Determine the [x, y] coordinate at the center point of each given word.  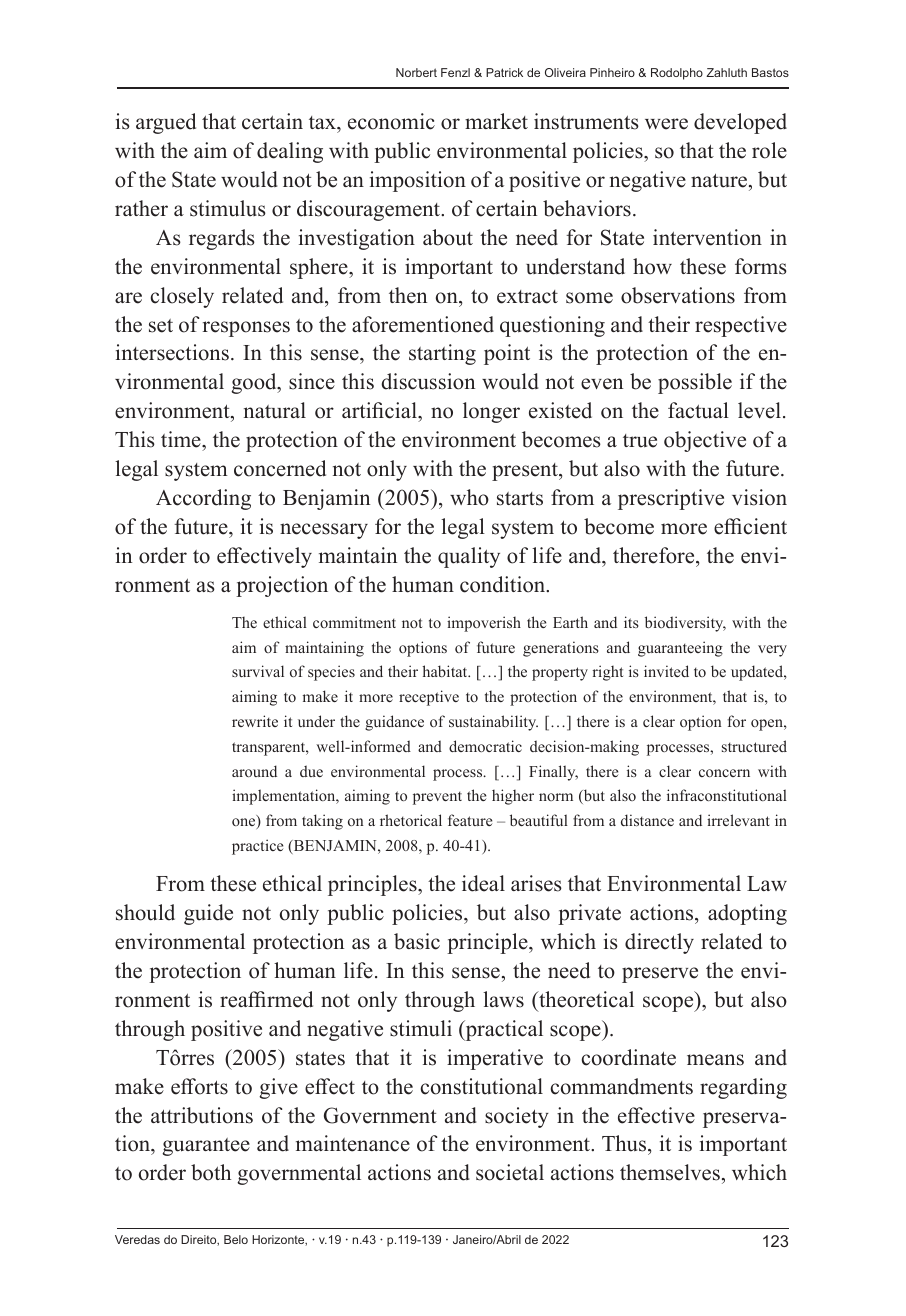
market [496, 121]
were [666, 124]
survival [258, 671]
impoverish [484, 624]
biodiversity [685, 624]
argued [166, 123]
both [211, 1172]
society [517, 1117]
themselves [670, 1172]
